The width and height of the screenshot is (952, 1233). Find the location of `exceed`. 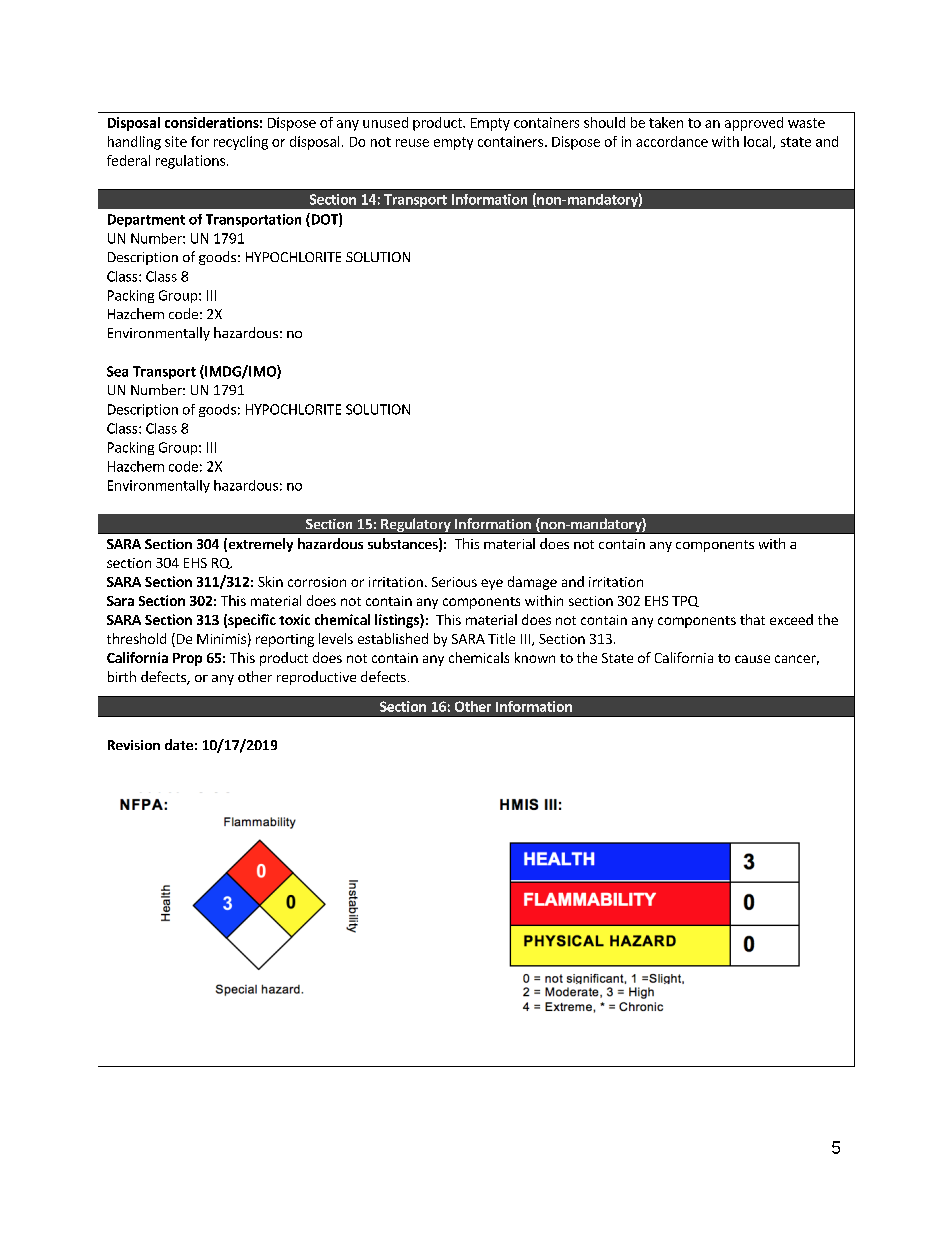

exceed is located at coordinates (791, 619).
